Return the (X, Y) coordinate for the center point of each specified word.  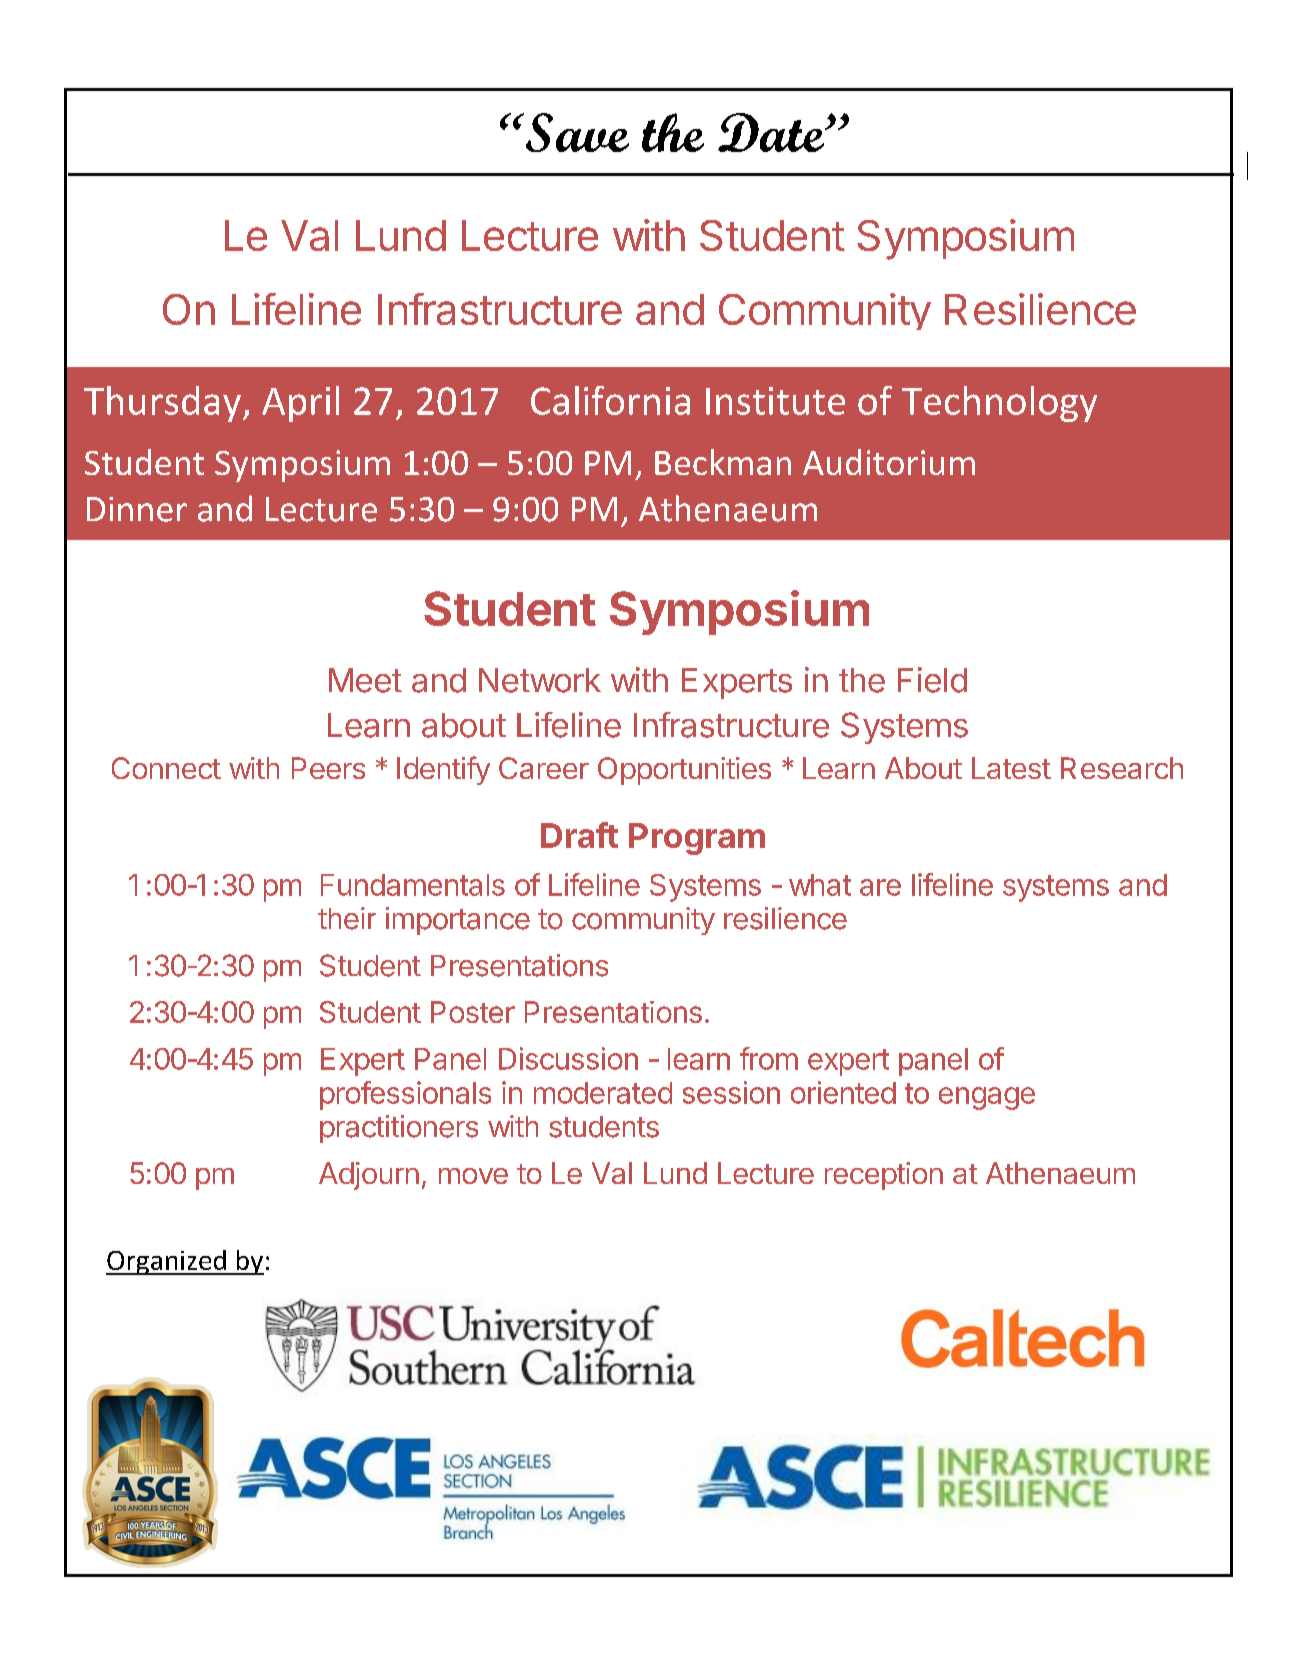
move (473, 1176)
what (820, 885)
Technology (999, 404)
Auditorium (889, 462)
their (347, 918)
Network (540, 680)
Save (576, 132)
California (610, 400)
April (300, 404)
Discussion (568, 1058)
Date (772, 132)
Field (932, 680)
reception (884, 1176)
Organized (167, 1262)
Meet (365, 680)
